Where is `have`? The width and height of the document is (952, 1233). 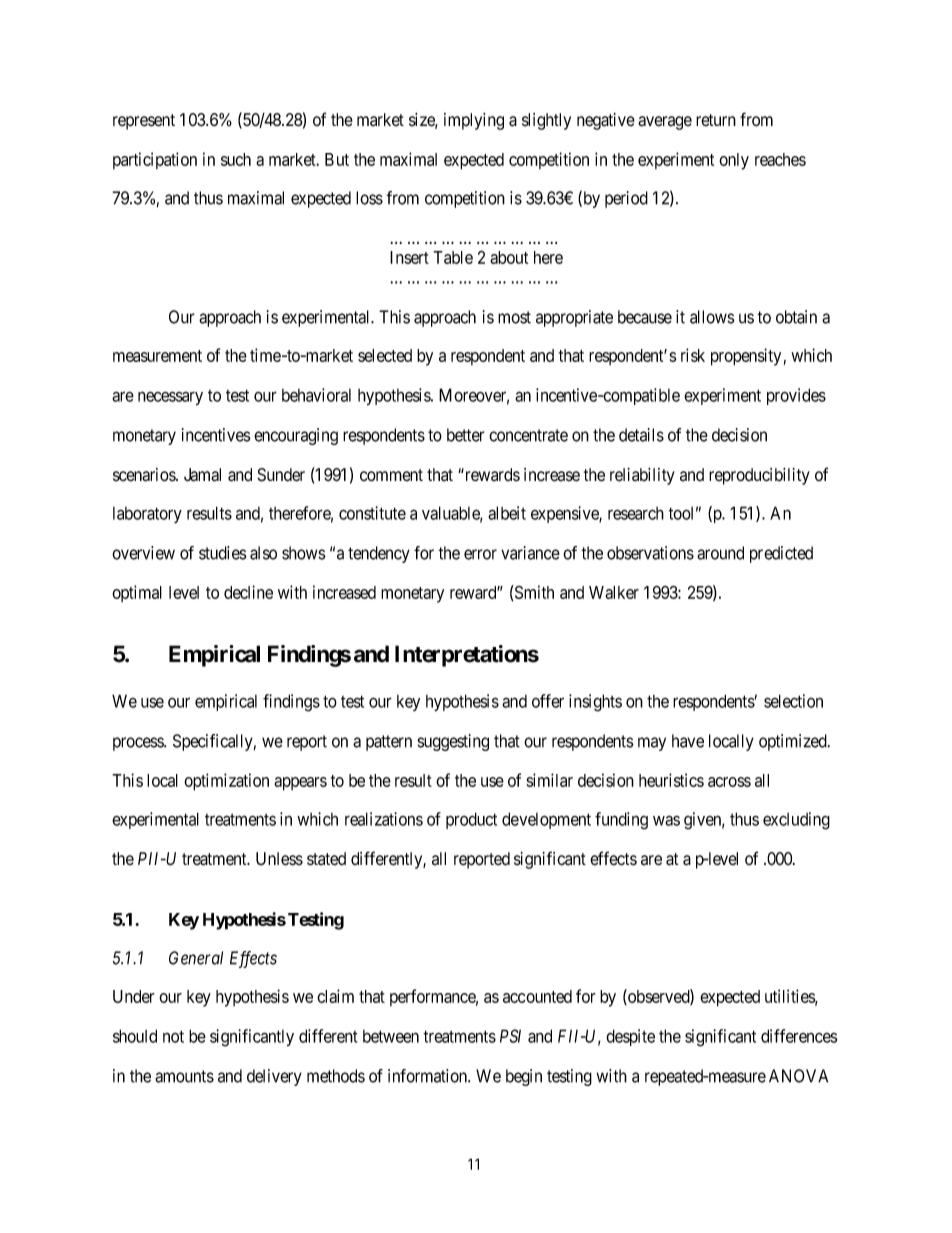 have is located at coordinates (688, 741).
